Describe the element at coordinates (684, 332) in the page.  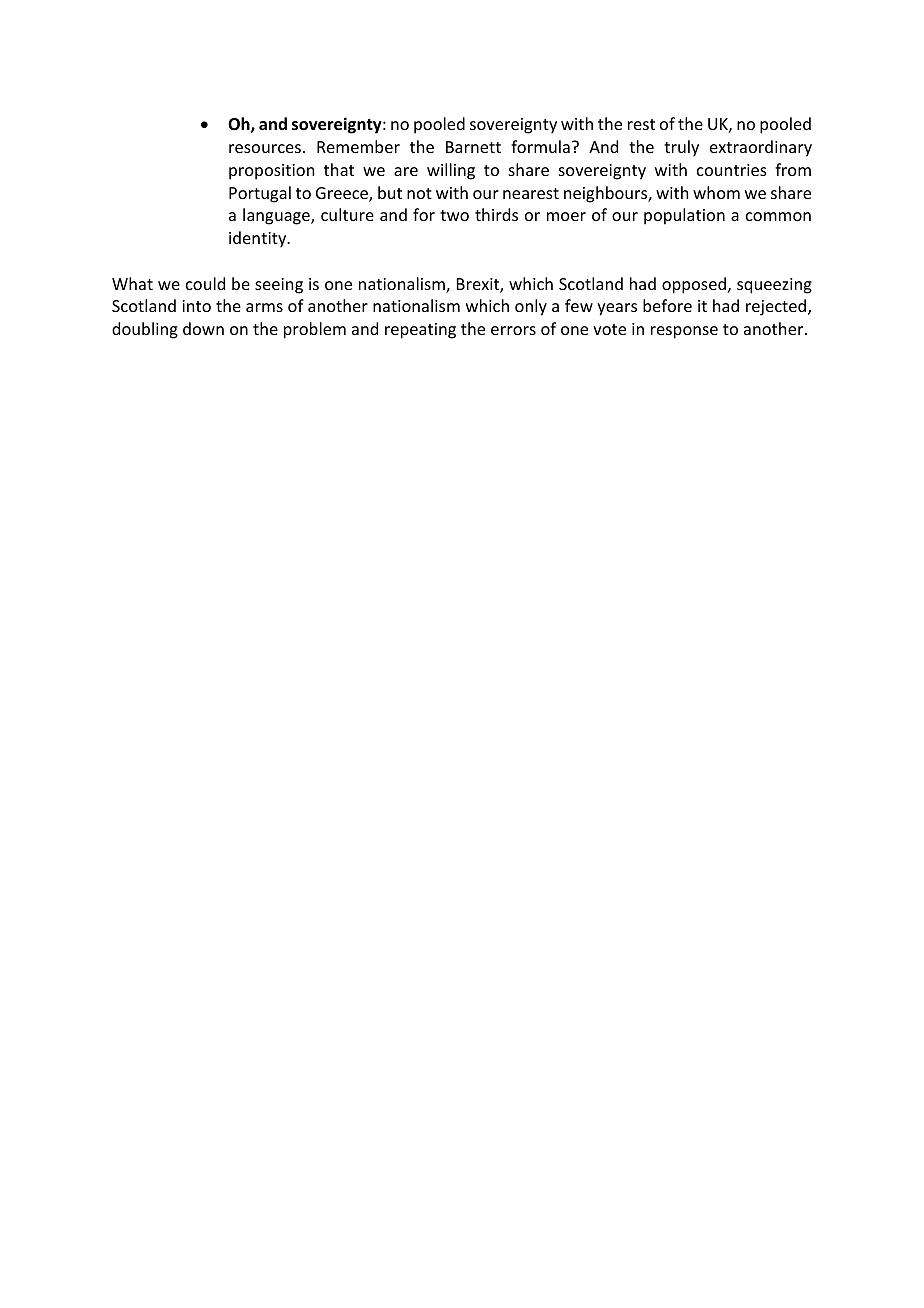
I see `response` at that location.
